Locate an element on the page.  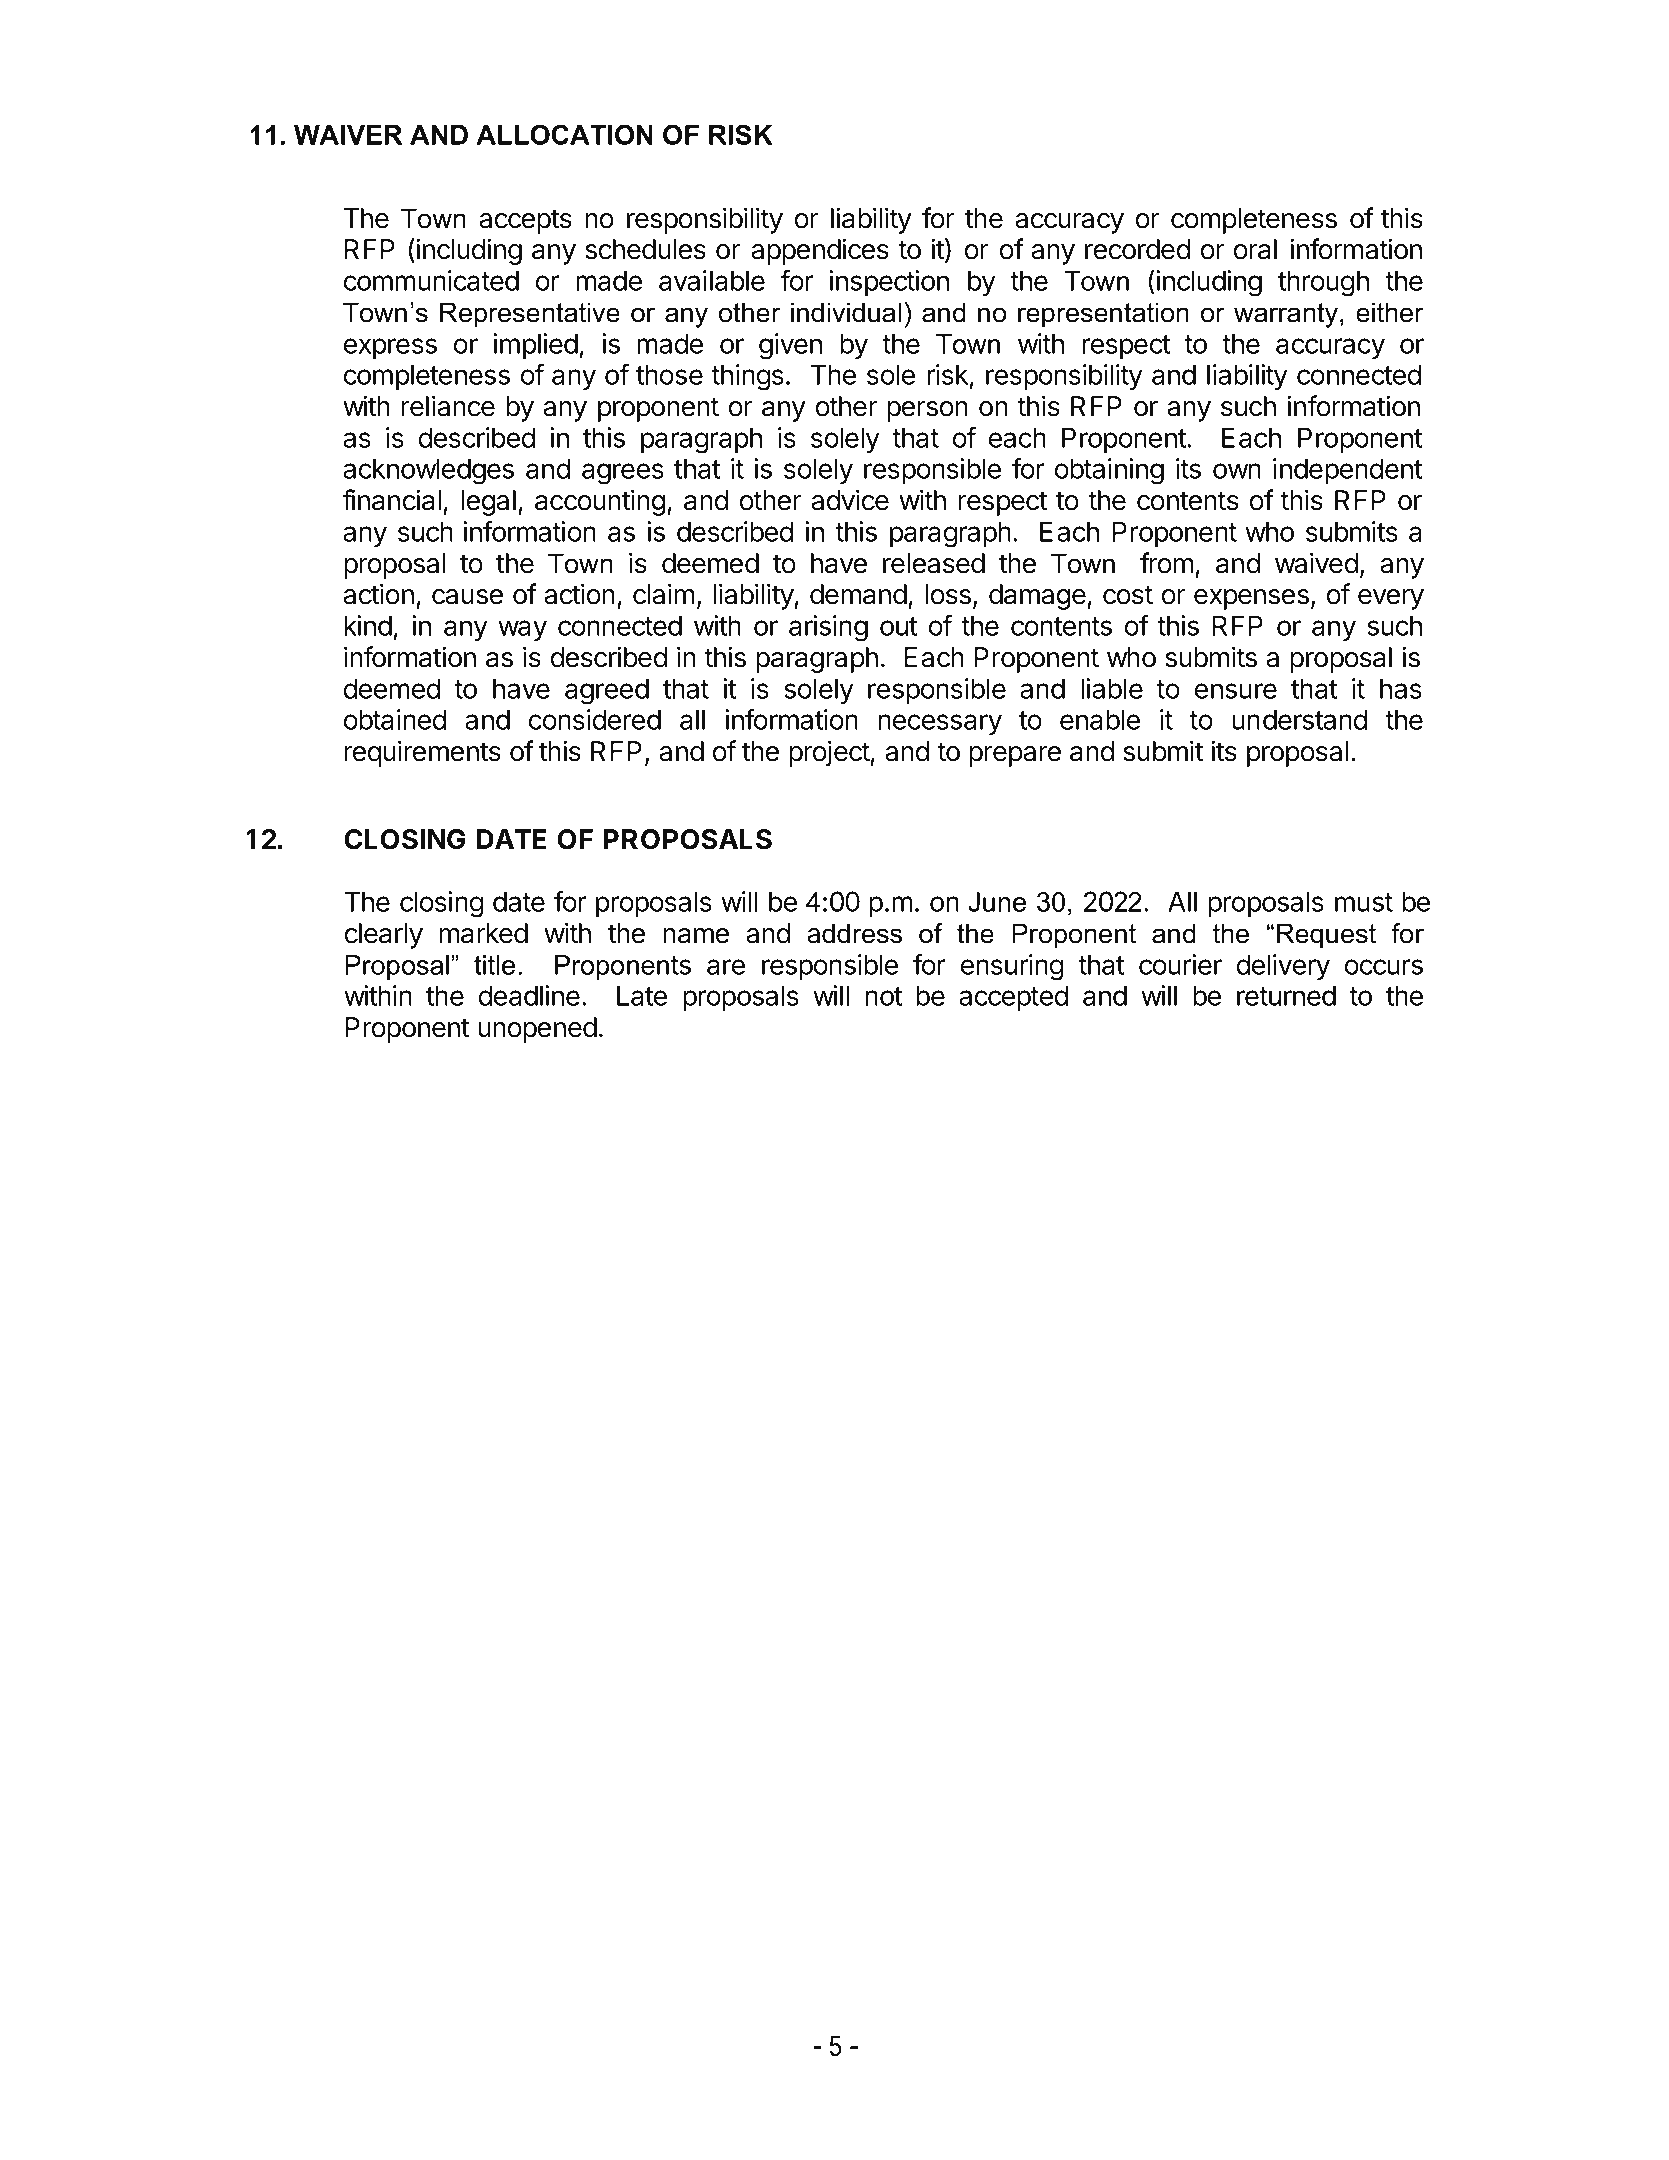
demand is located at coordinates (858, 594).
